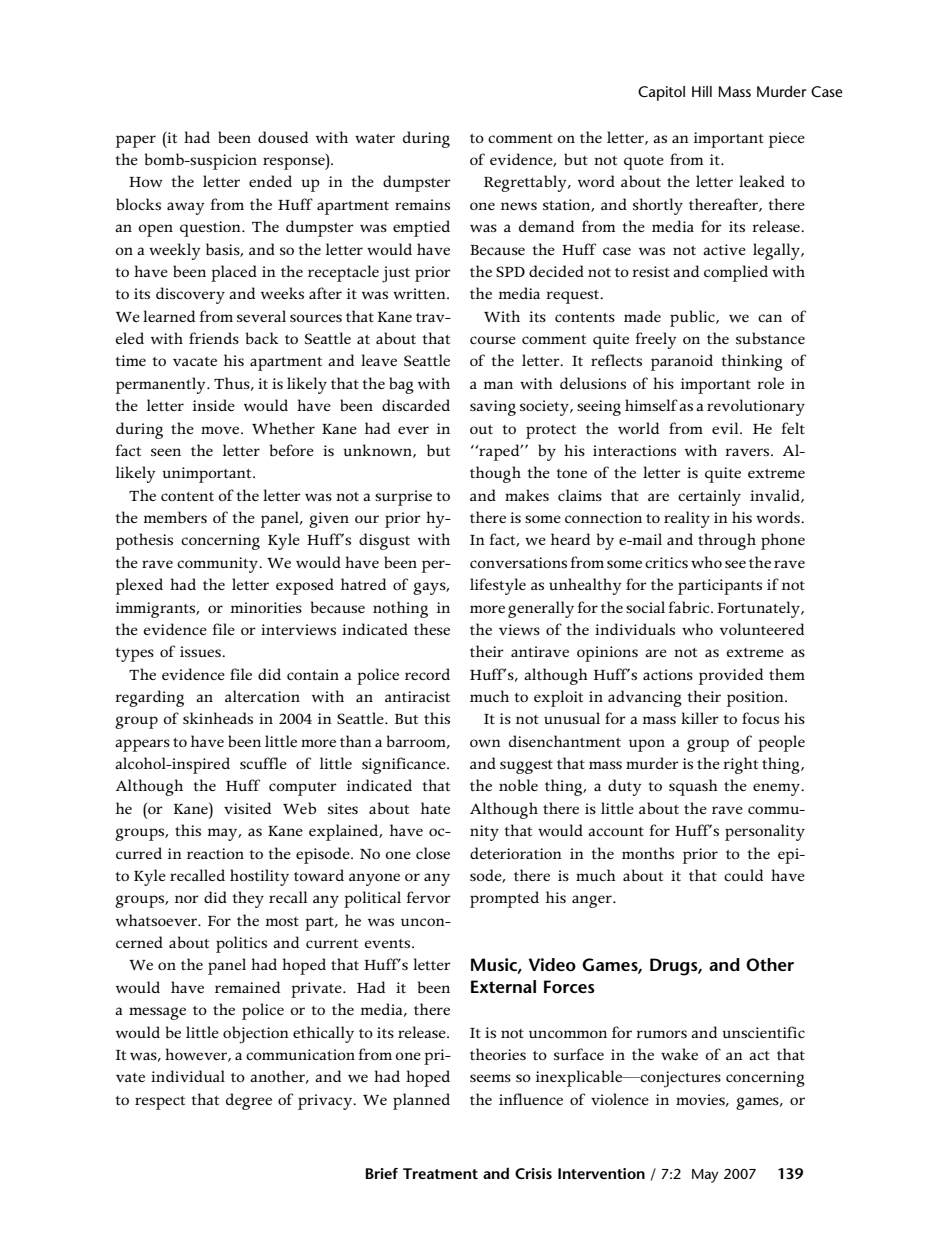 The width and height of the screenshot is (952, 1256). What do you see at coordinates (702, 91) in the screenshot?
I see `Hill` at bounding box center [702, 91].
